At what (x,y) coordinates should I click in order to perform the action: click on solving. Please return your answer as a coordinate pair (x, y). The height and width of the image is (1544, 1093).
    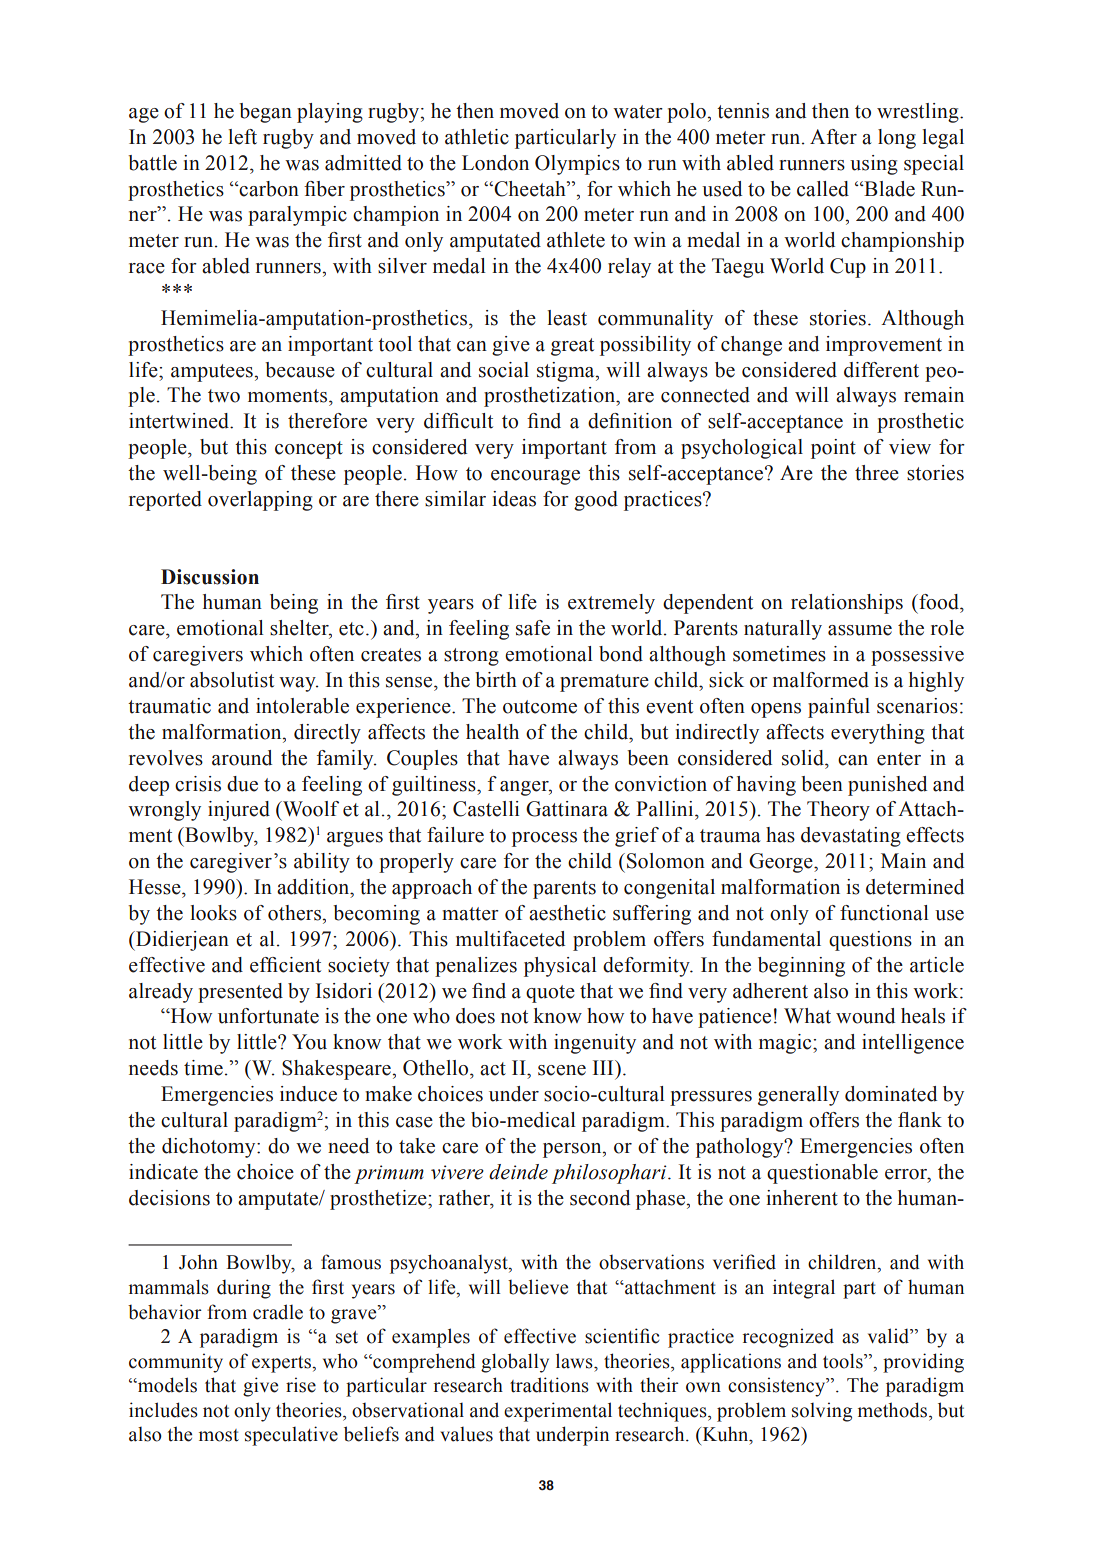
    Looking at the image, I should click on (822, 1412).
